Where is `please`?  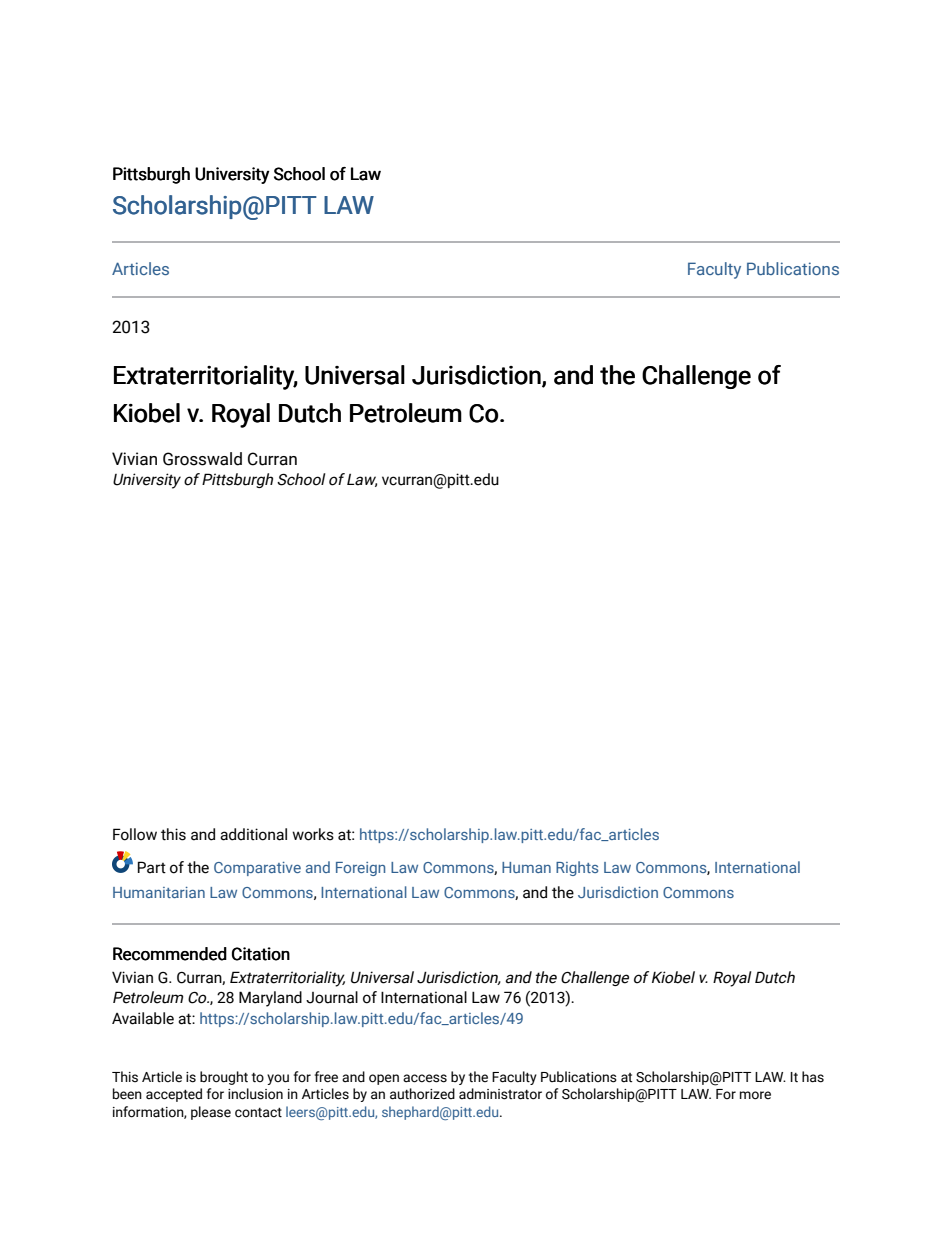
please is located at coordinates (211, 1113).
